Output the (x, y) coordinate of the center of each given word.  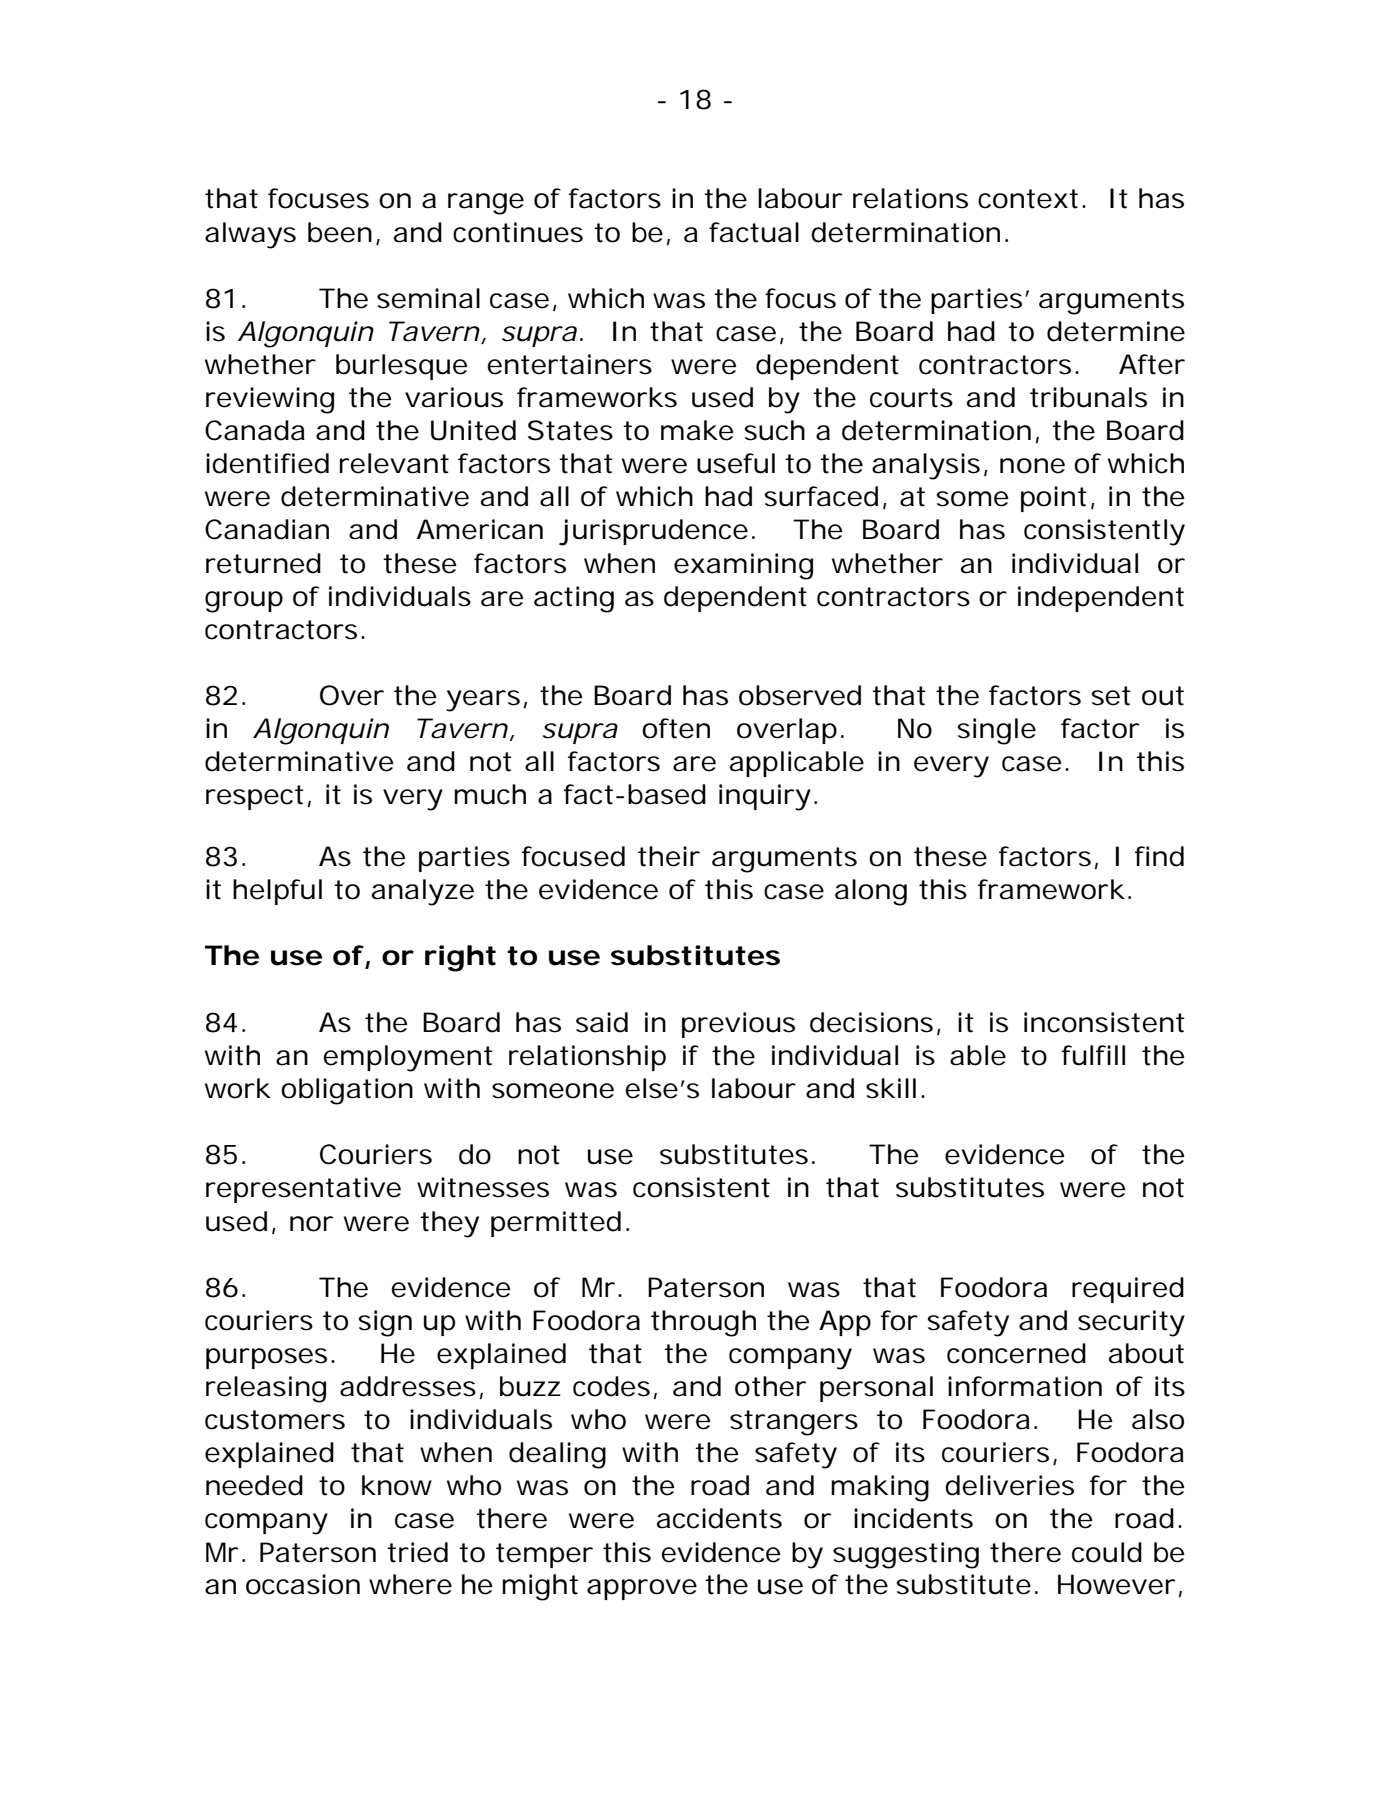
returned (263, 563)
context (1032, 199)
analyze (423, 892)
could (1107, 1552)
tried (417, 1552)
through (703, 1323)
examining (743, 566)
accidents (719, 1518)
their (669, 856)
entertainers (569, 364)
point (1058, 499)
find (1159, 856)
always (250, 235)
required (1128, 1290)
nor (311, 1224)
